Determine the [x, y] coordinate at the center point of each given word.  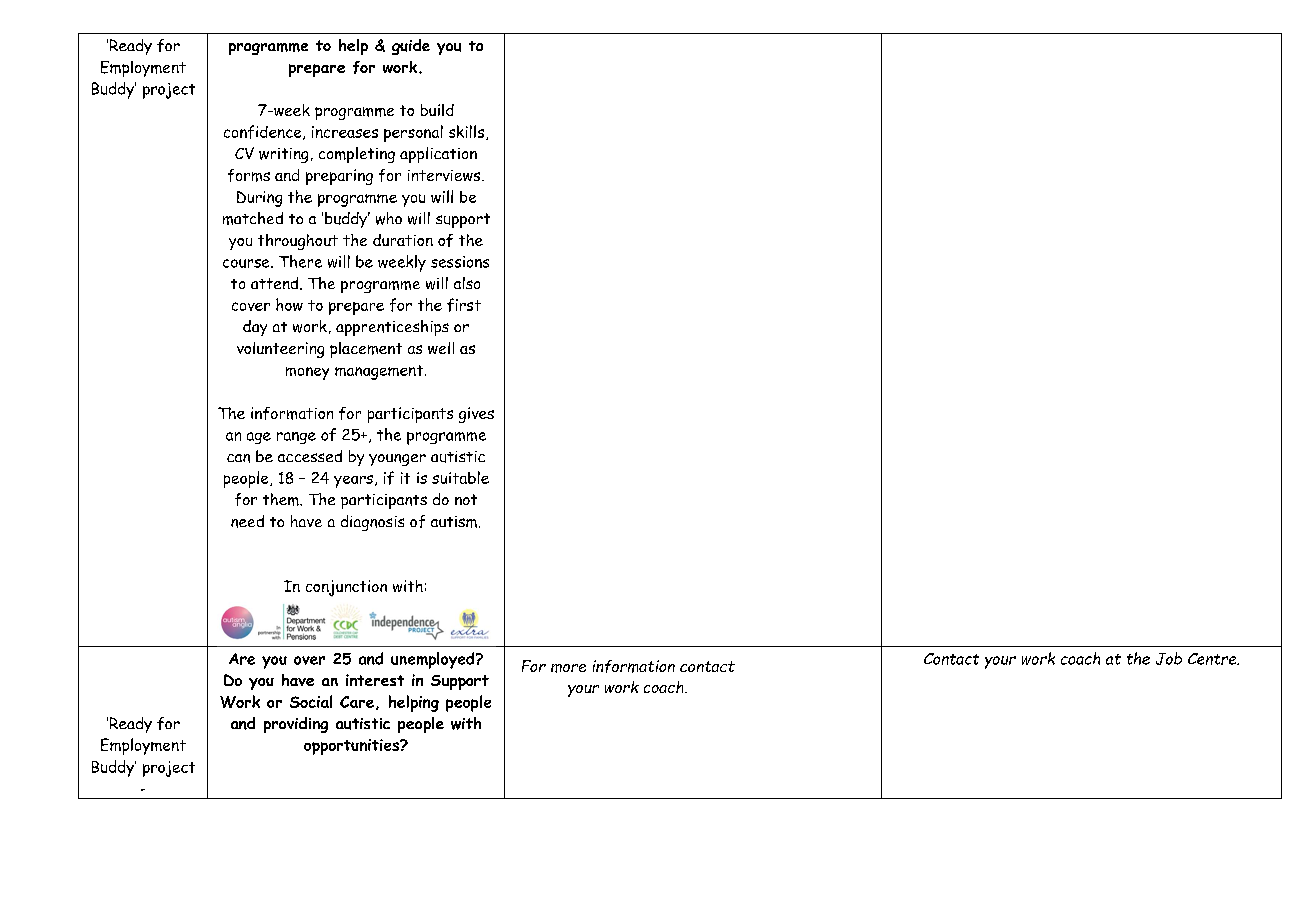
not [466, 499]
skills [468, 132]
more [568, 668]
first [464, 305]
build [437, 110]
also [467, 283]
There [300, 261]
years [353, 481]
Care [357, 702]
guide [411, 47]
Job [1169, 658]
